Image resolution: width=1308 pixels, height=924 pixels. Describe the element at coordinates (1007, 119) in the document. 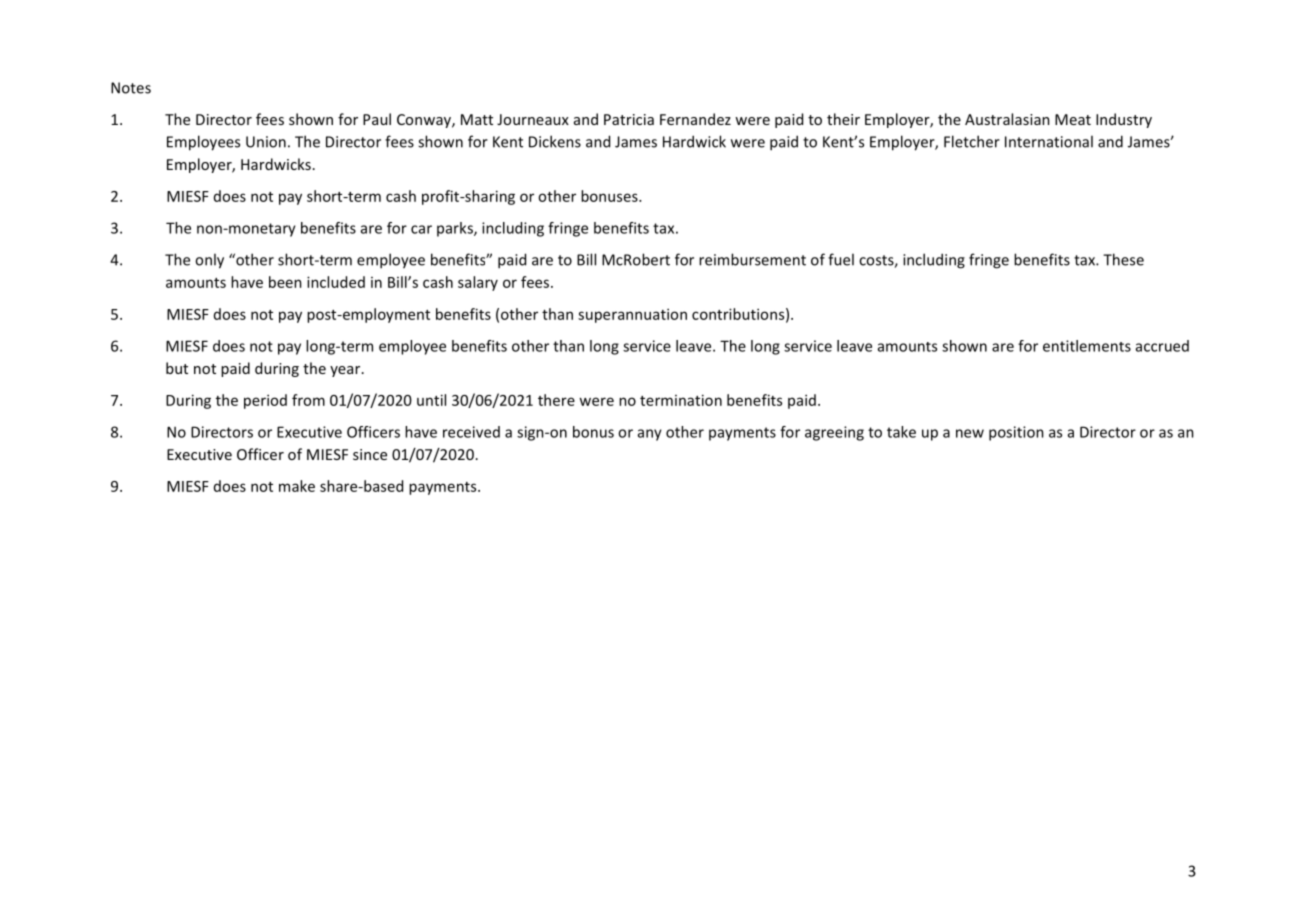

I see `Australasian` at that location.
